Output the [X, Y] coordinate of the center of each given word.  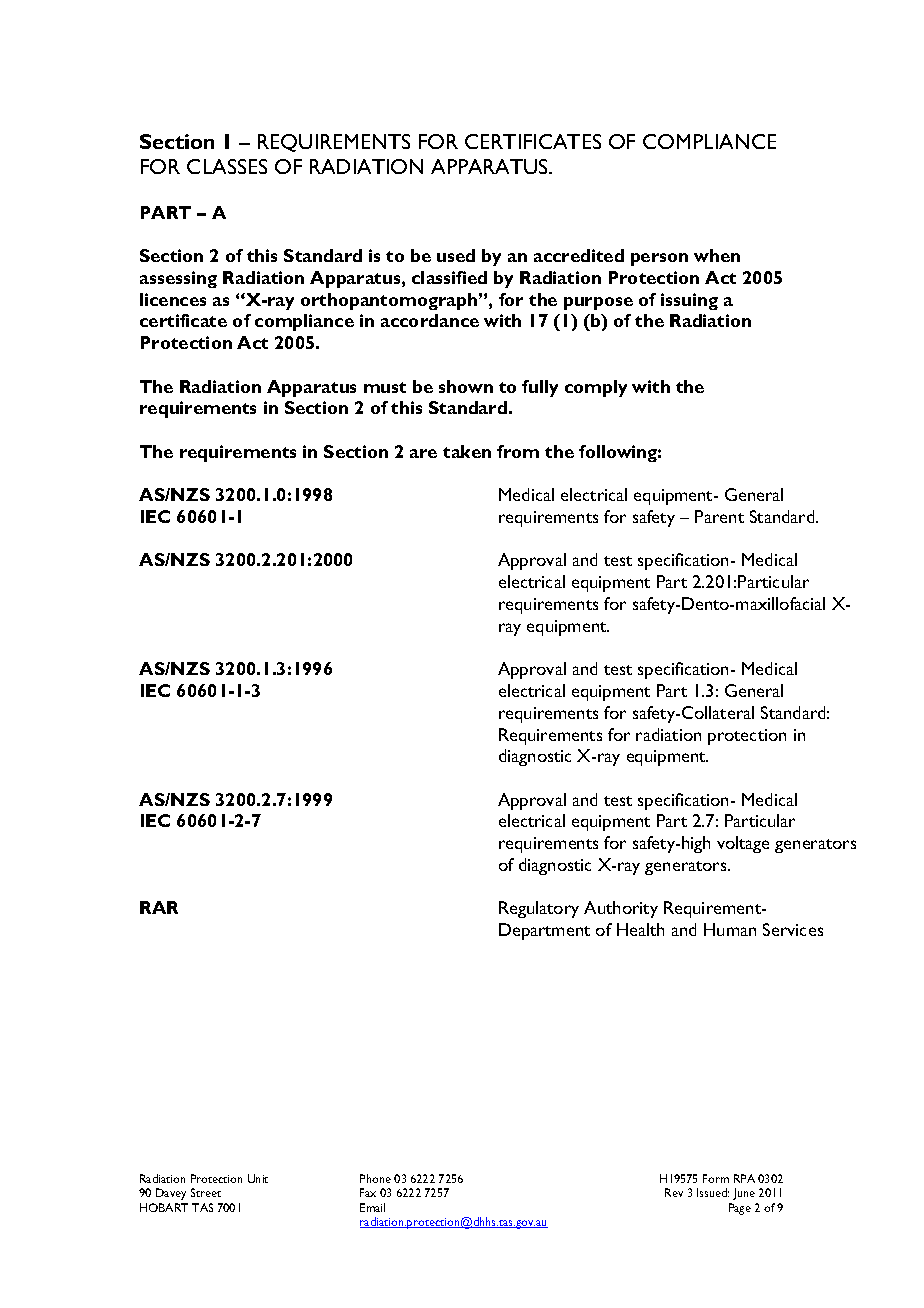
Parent [719, 516]
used [456, 255]
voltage [743, 844]
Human [730, 929]
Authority [621, 909]
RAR [159, 907]
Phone [375, 1178]
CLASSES [227, 166]
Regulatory [539, 909]
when [717, 255]
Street [206, 1192]
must [385, 387]
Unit [258, 1178]
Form [716, 1178]
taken [467, 451]
